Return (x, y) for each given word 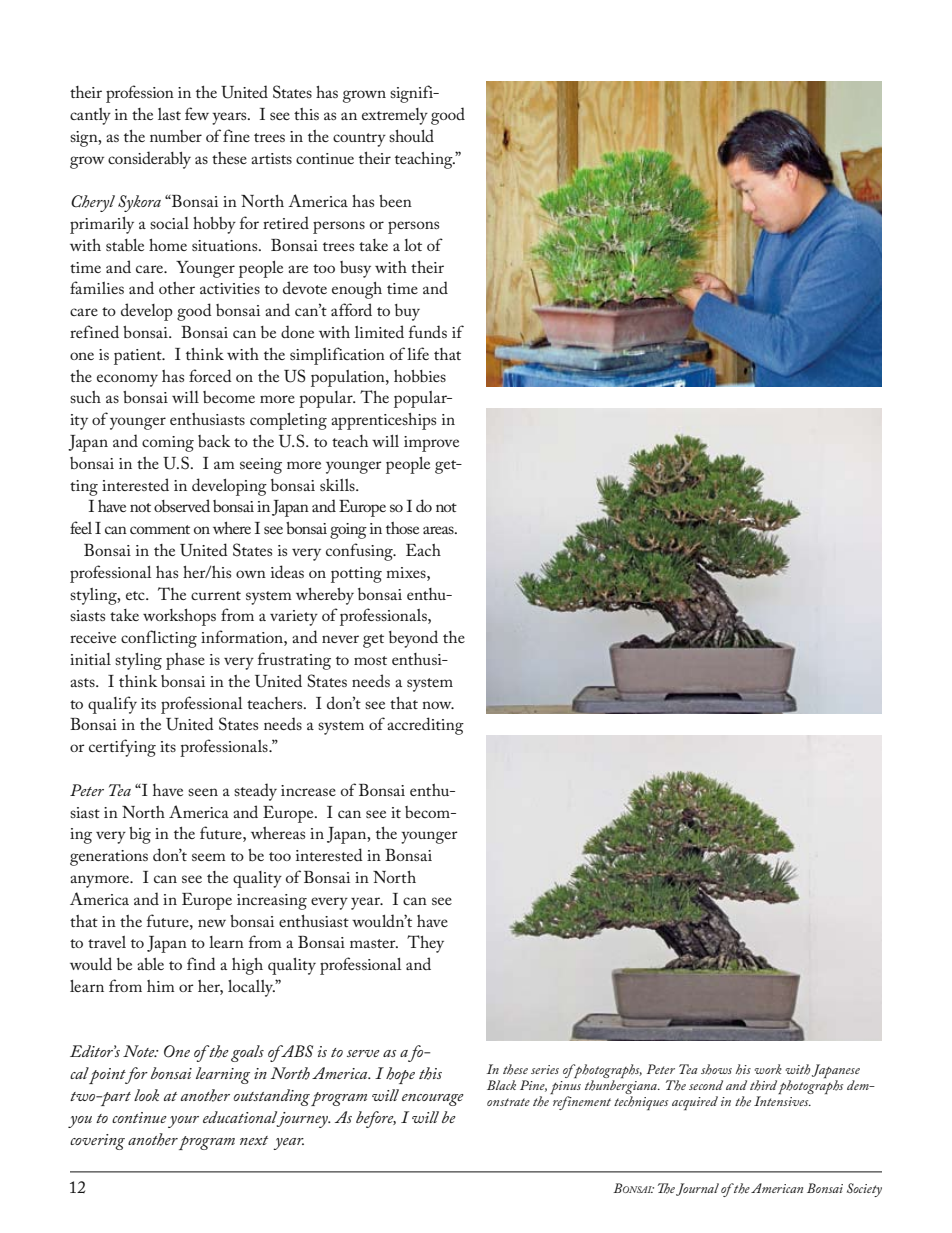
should (411, 135)
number (176, 136)
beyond (413, 639)
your (183, 1122)
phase (185, 661)
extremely (395, 116)
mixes (407, 572)
